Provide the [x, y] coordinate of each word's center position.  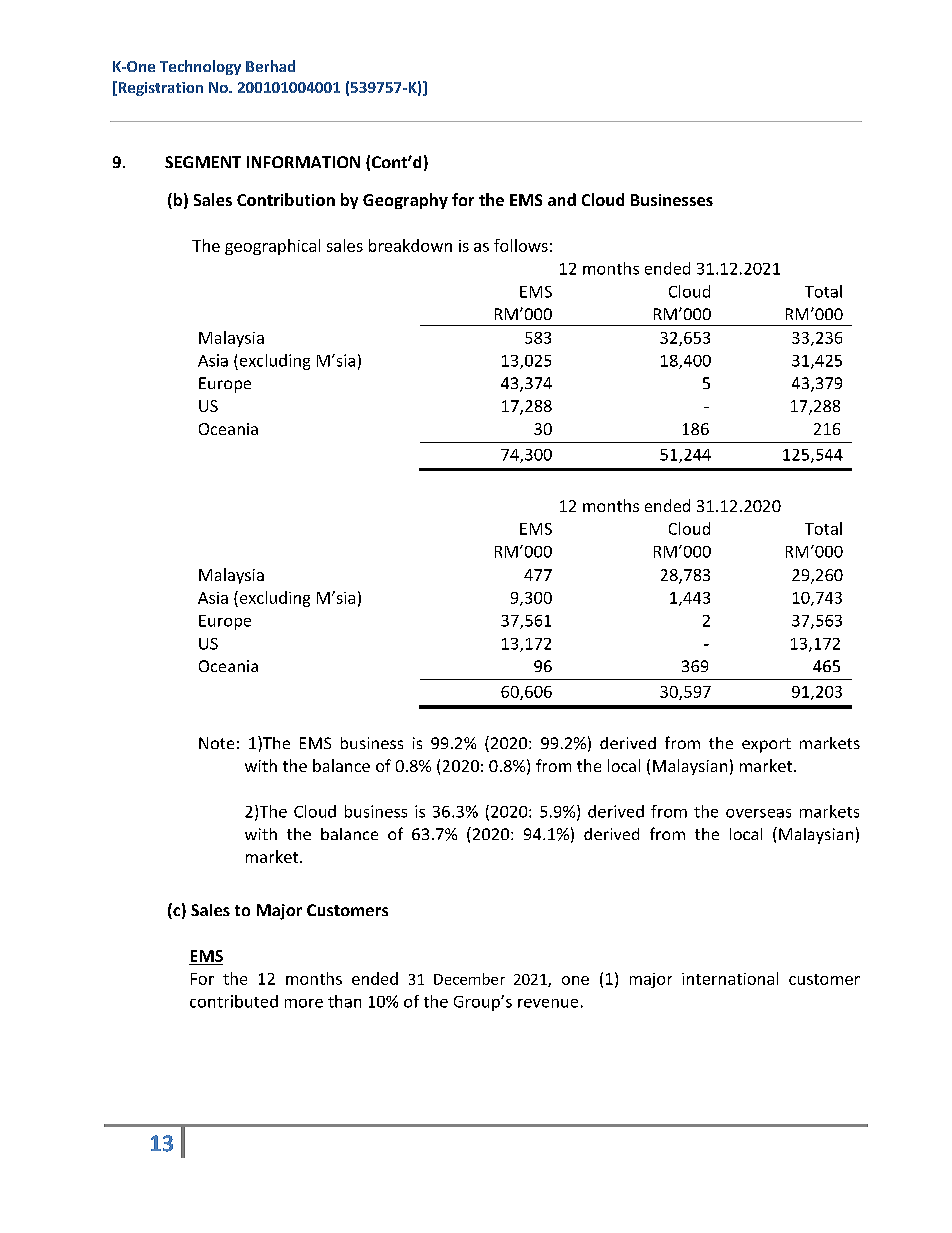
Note [216, 743]
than [344, 1001]
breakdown [410, 245]
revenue [548, 1003]
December [469, 979]
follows [521, 245]
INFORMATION [303, 162]
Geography [405, 201]
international [730, 978]
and [562, 199]
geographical [272, 247]
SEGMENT [203, 162]
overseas [758, 813]
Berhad [270, 66]
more [304, 1003]
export [766, 745]
